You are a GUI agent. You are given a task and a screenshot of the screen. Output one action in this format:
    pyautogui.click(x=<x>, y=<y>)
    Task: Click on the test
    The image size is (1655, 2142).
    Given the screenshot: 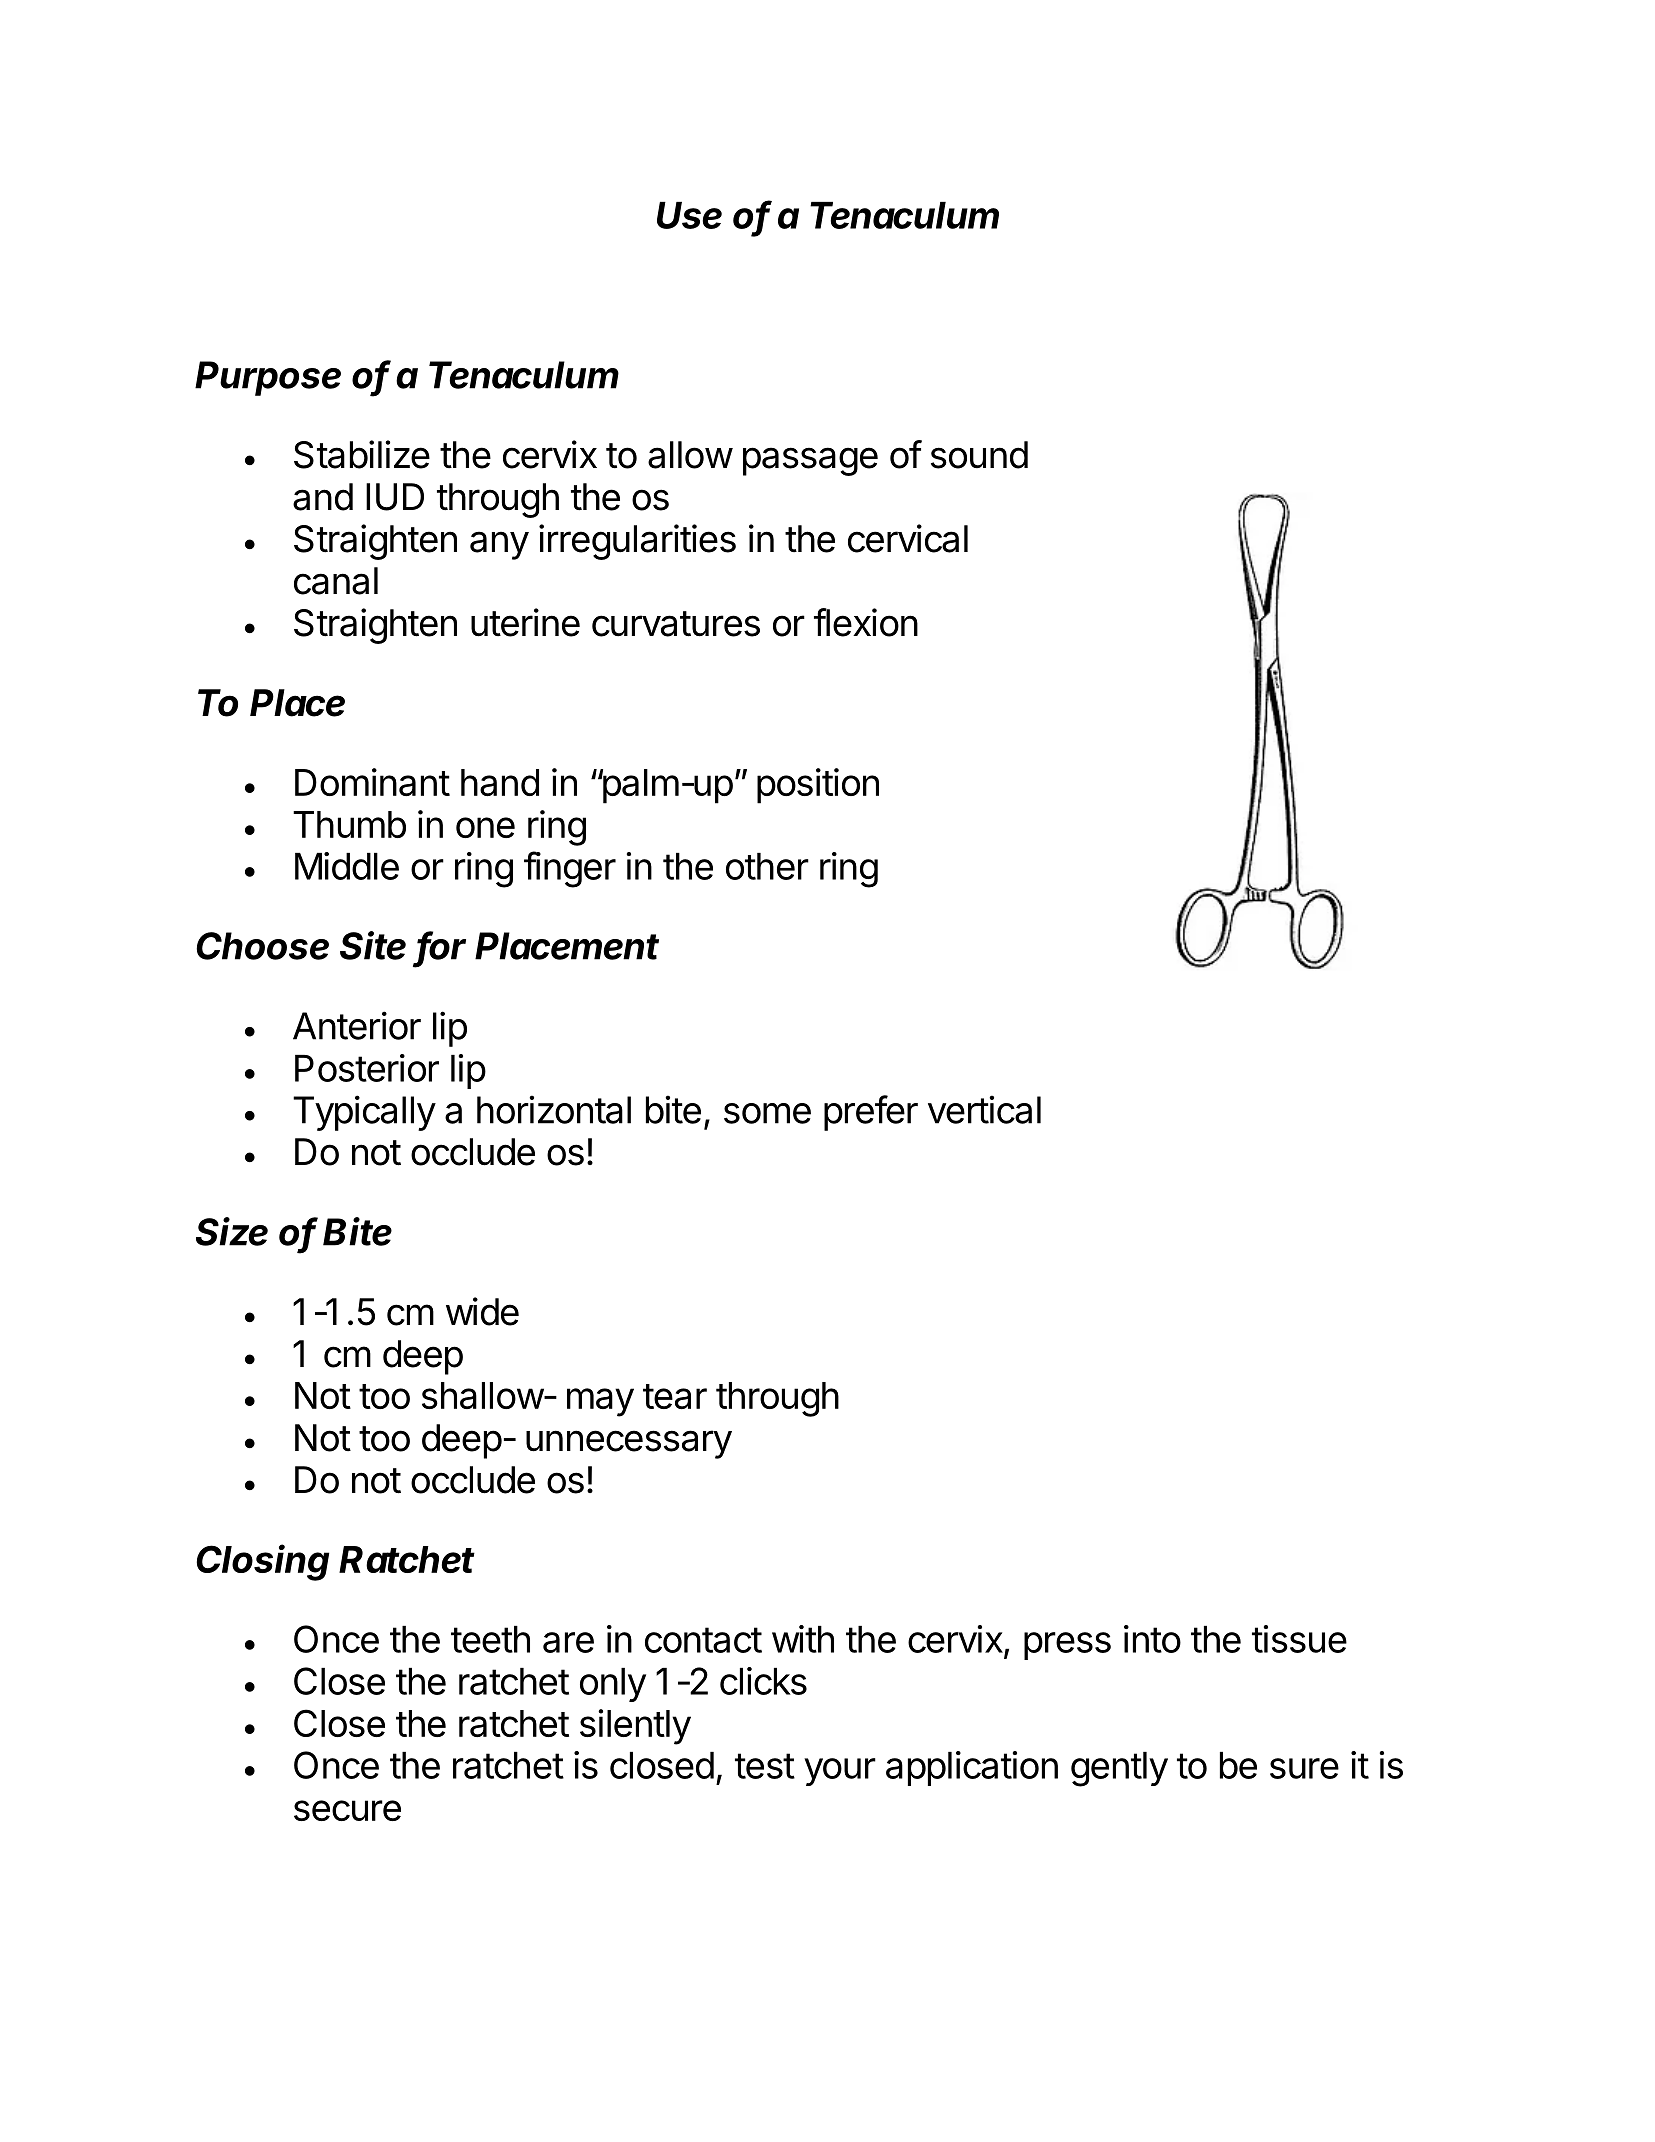 What is the action you would take?
    pyautogui.click(x=765, y=1766)
